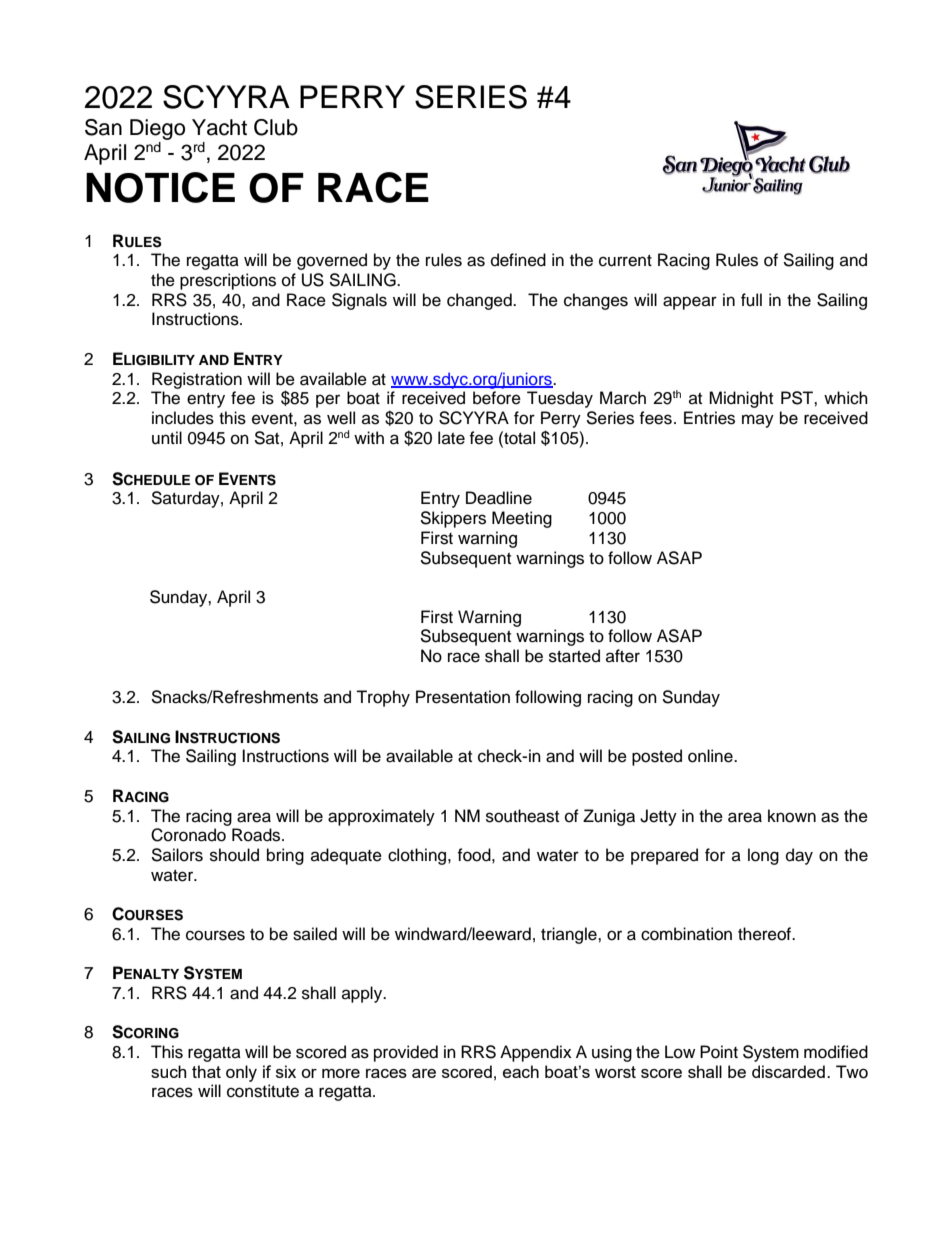 The image size is (952, 1233). I want to click on full, so click(751, 300).
